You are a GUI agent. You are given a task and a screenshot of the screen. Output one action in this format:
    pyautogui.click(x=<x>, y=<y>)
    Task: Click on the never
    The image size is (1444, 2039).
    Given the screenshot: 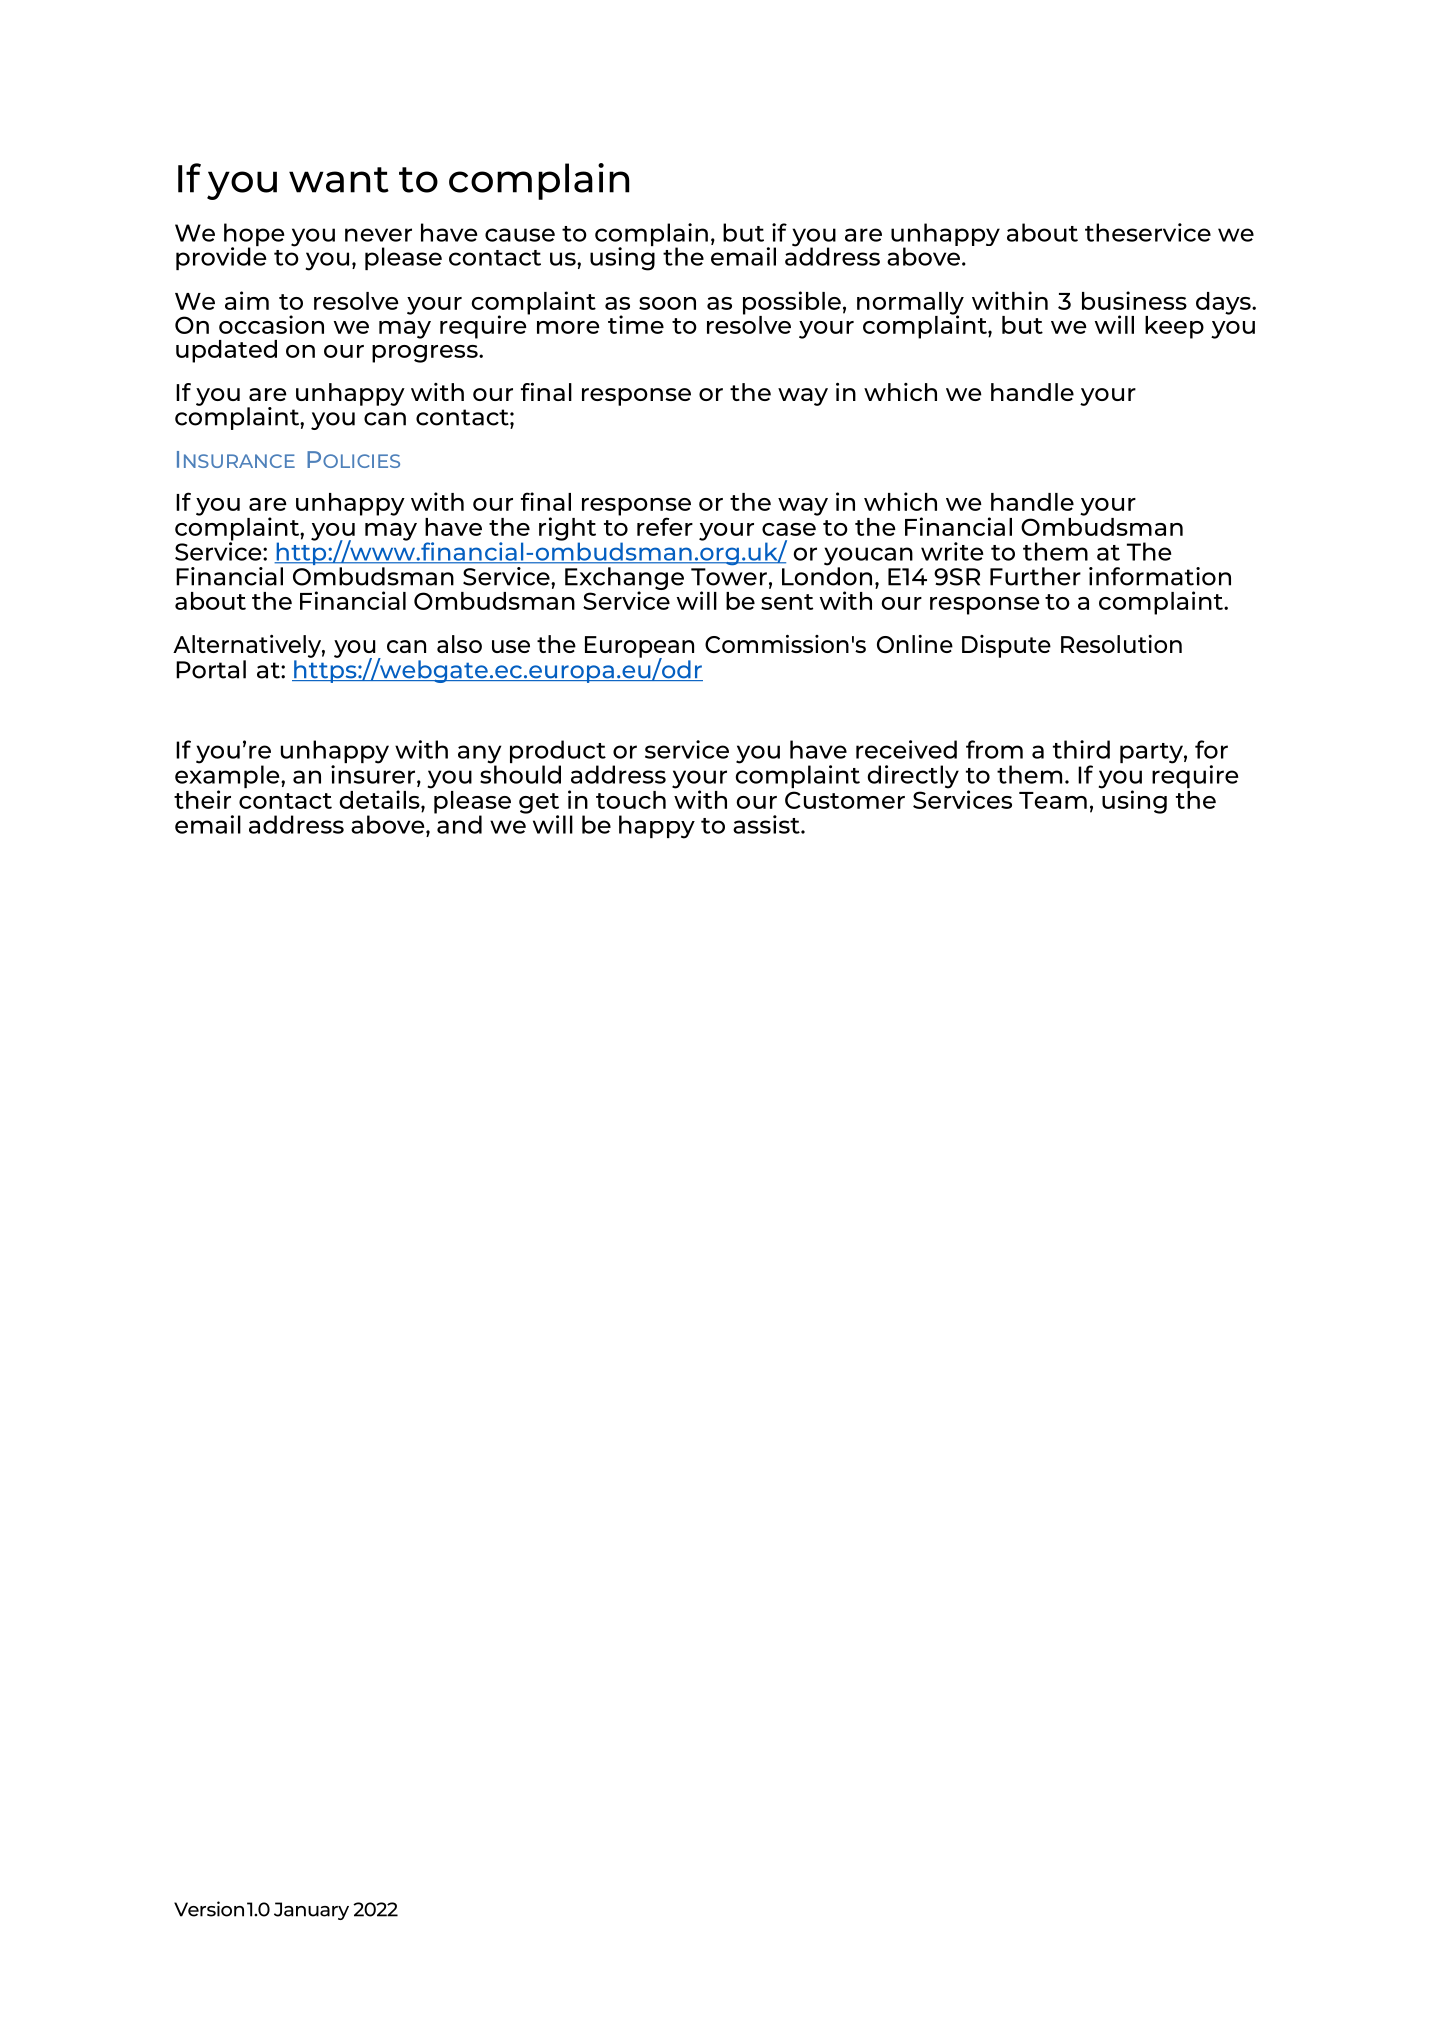 What is the action you would take?
    pyautogui.click(x=378, y=235)
